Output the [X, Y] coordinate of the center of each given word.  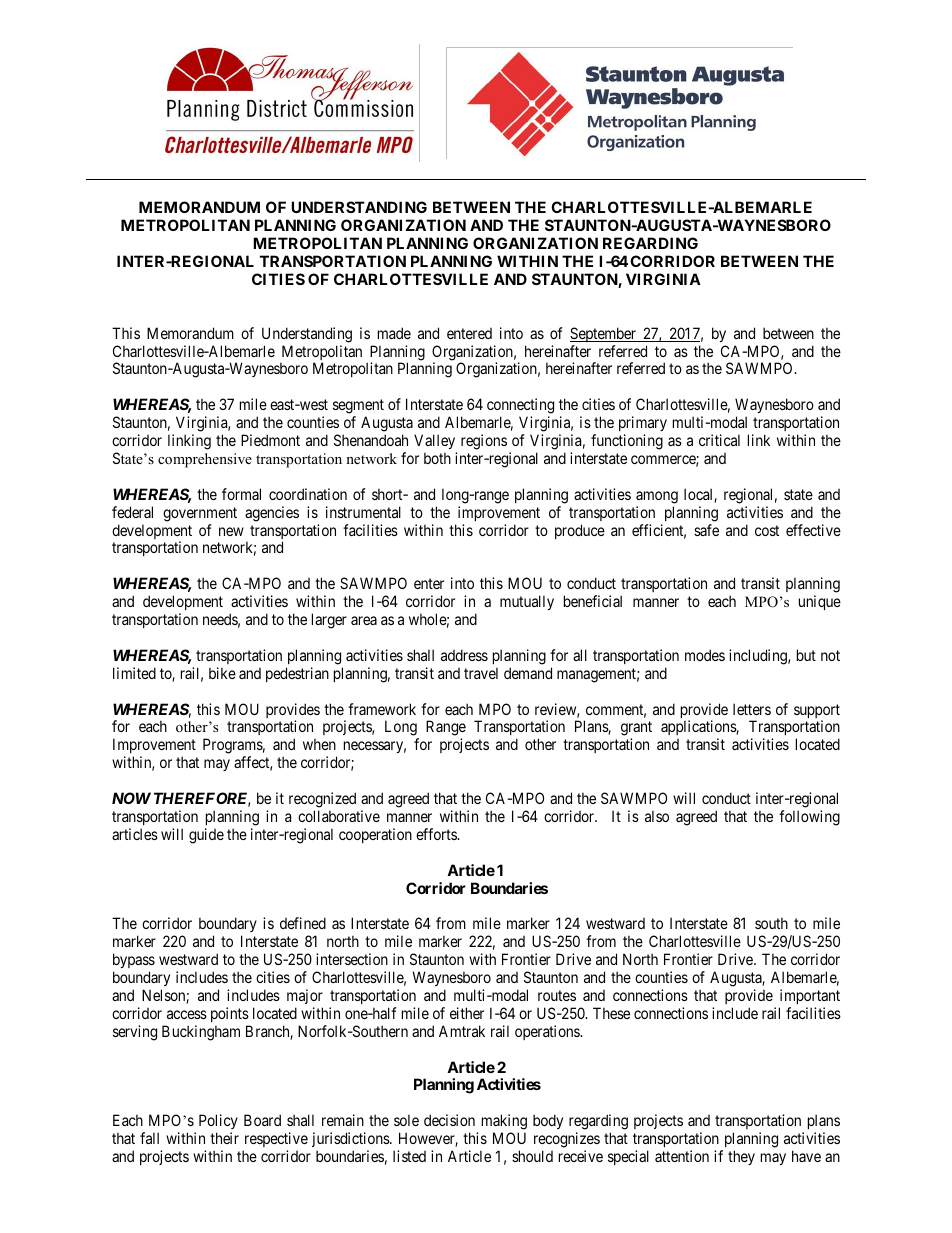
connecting [520, 407]
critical [719, 440]
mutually [527, 602]
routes [557, 995]
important [810, 996]
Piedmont [270, 440]
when [319, 744]
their [224, 1138]
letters [752, 709]
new [231, 531]
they [741, 1157]
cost [767, 530]
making [504, 1123]
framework [382, 709]
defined [303, 923]
